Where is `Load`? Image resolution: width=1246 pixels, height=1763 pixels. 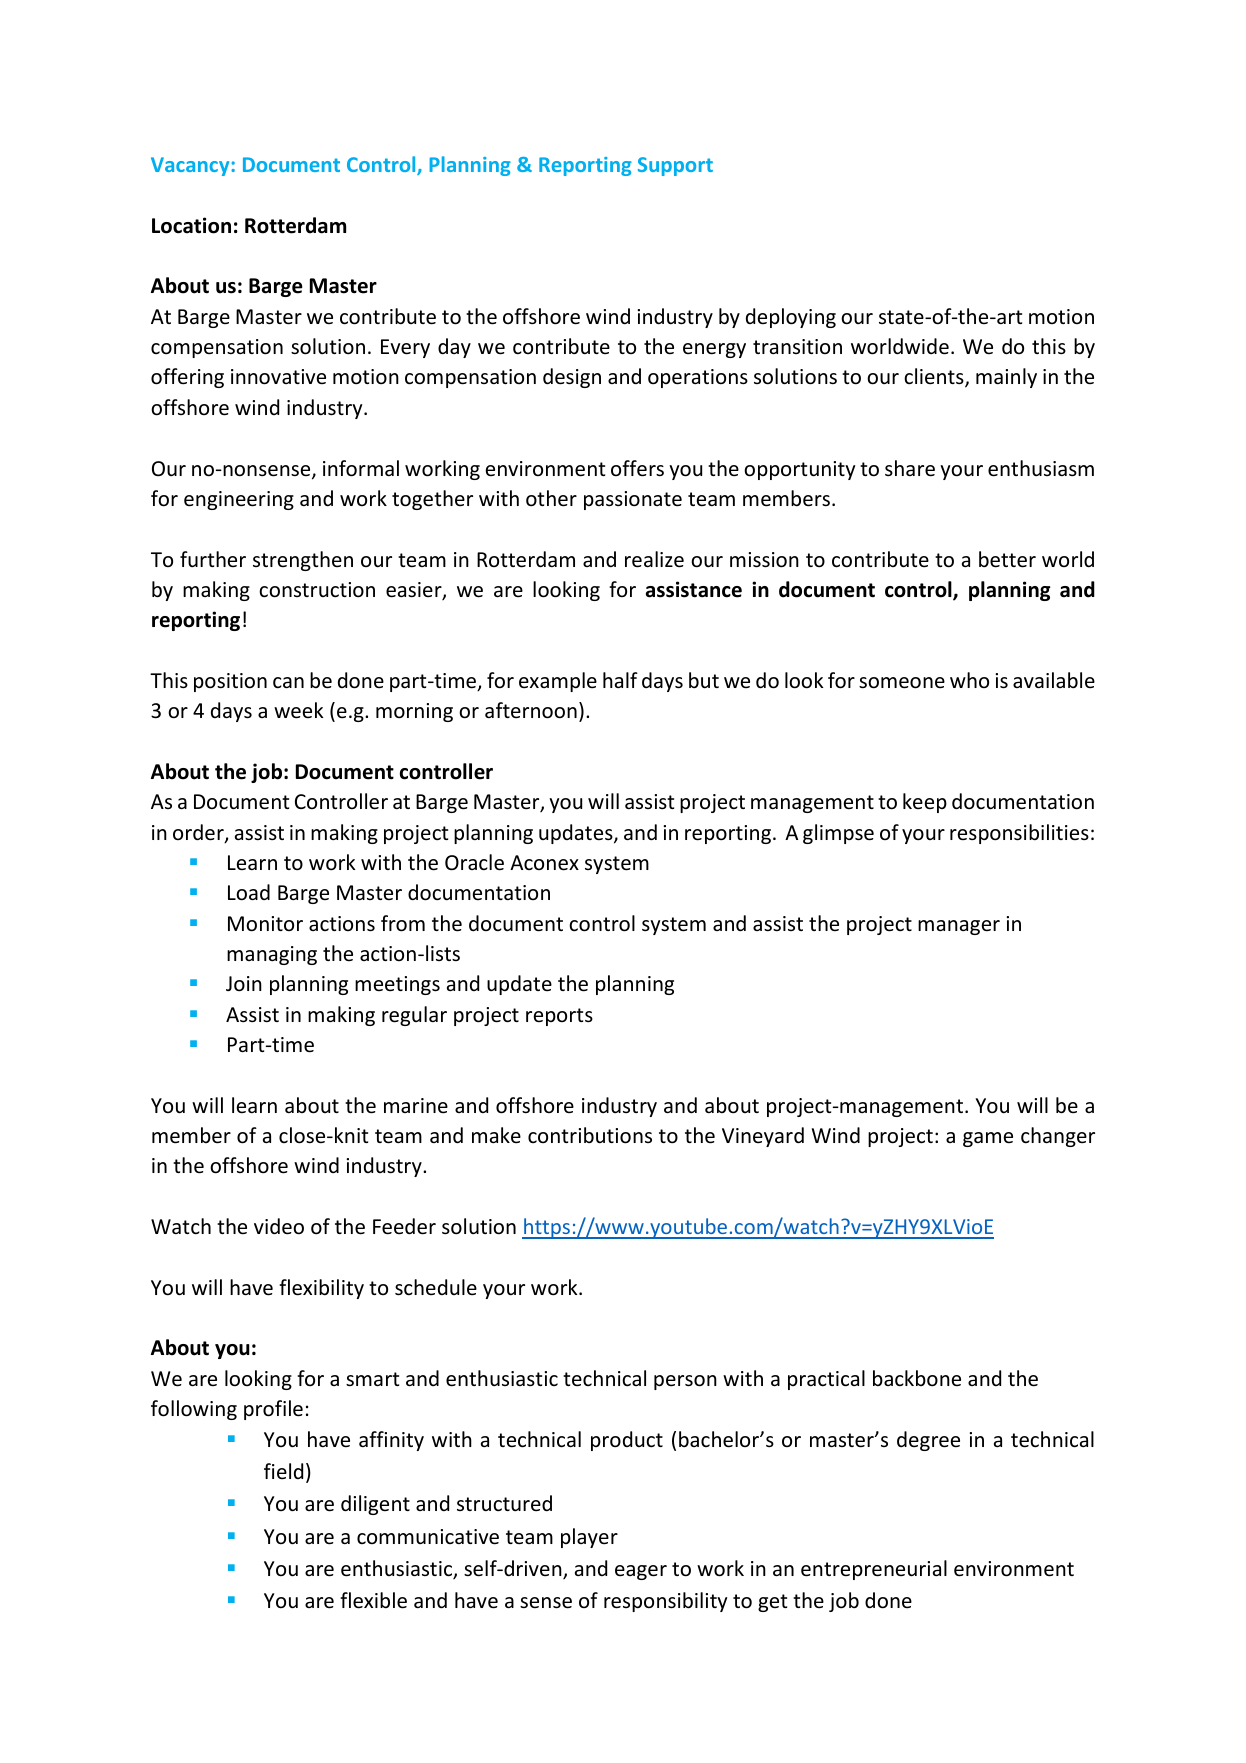 Load is located at coordinates (249, 892).
